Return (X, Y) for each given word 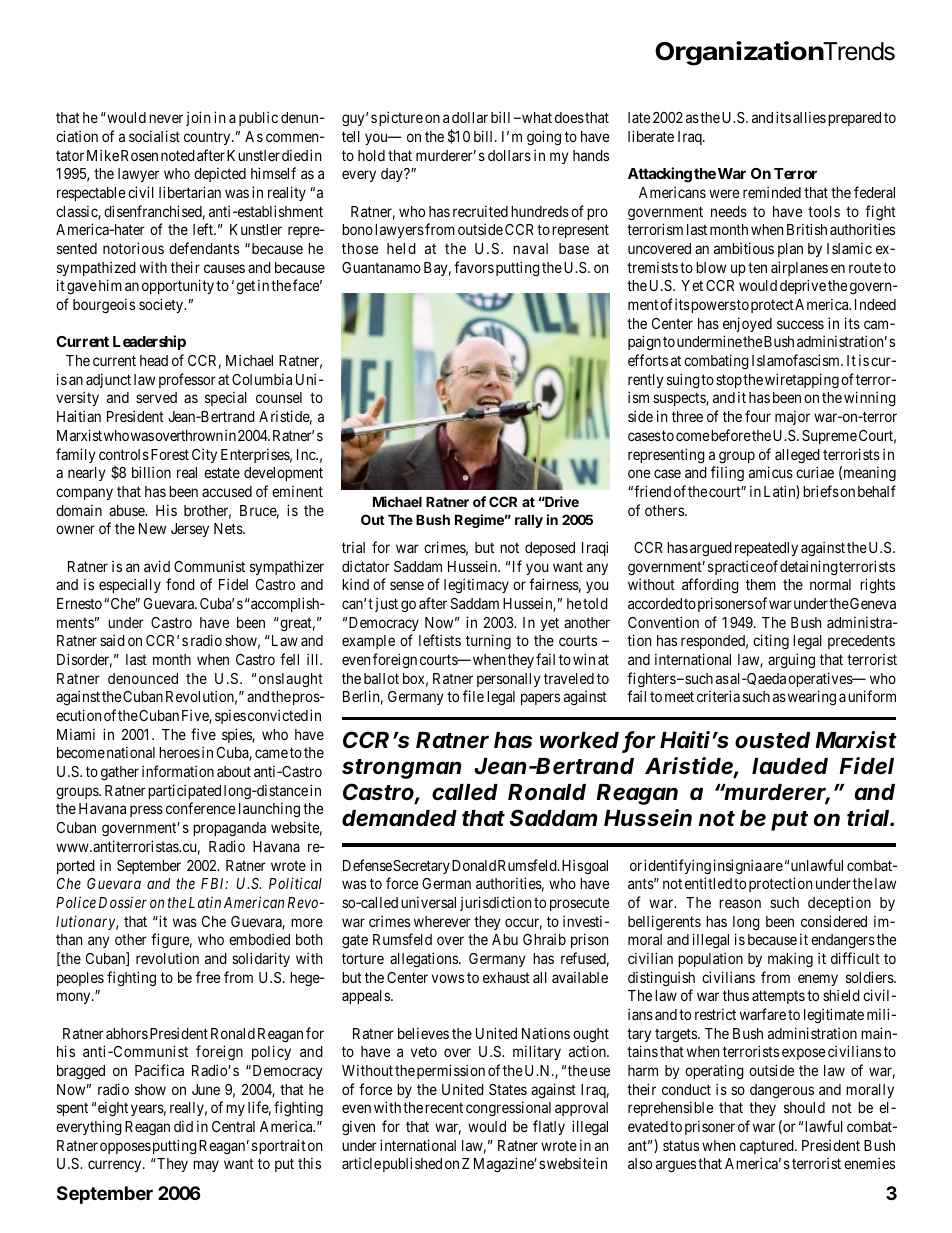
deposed (550, 549)
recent (444, 1108)
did (183, 1126)
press (146, 811)
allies (809, 117)
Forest (170, 454)
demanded (399, 818)
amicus (771, 472)
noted (178, 155)
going (544, 138)
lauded (790, 766)
